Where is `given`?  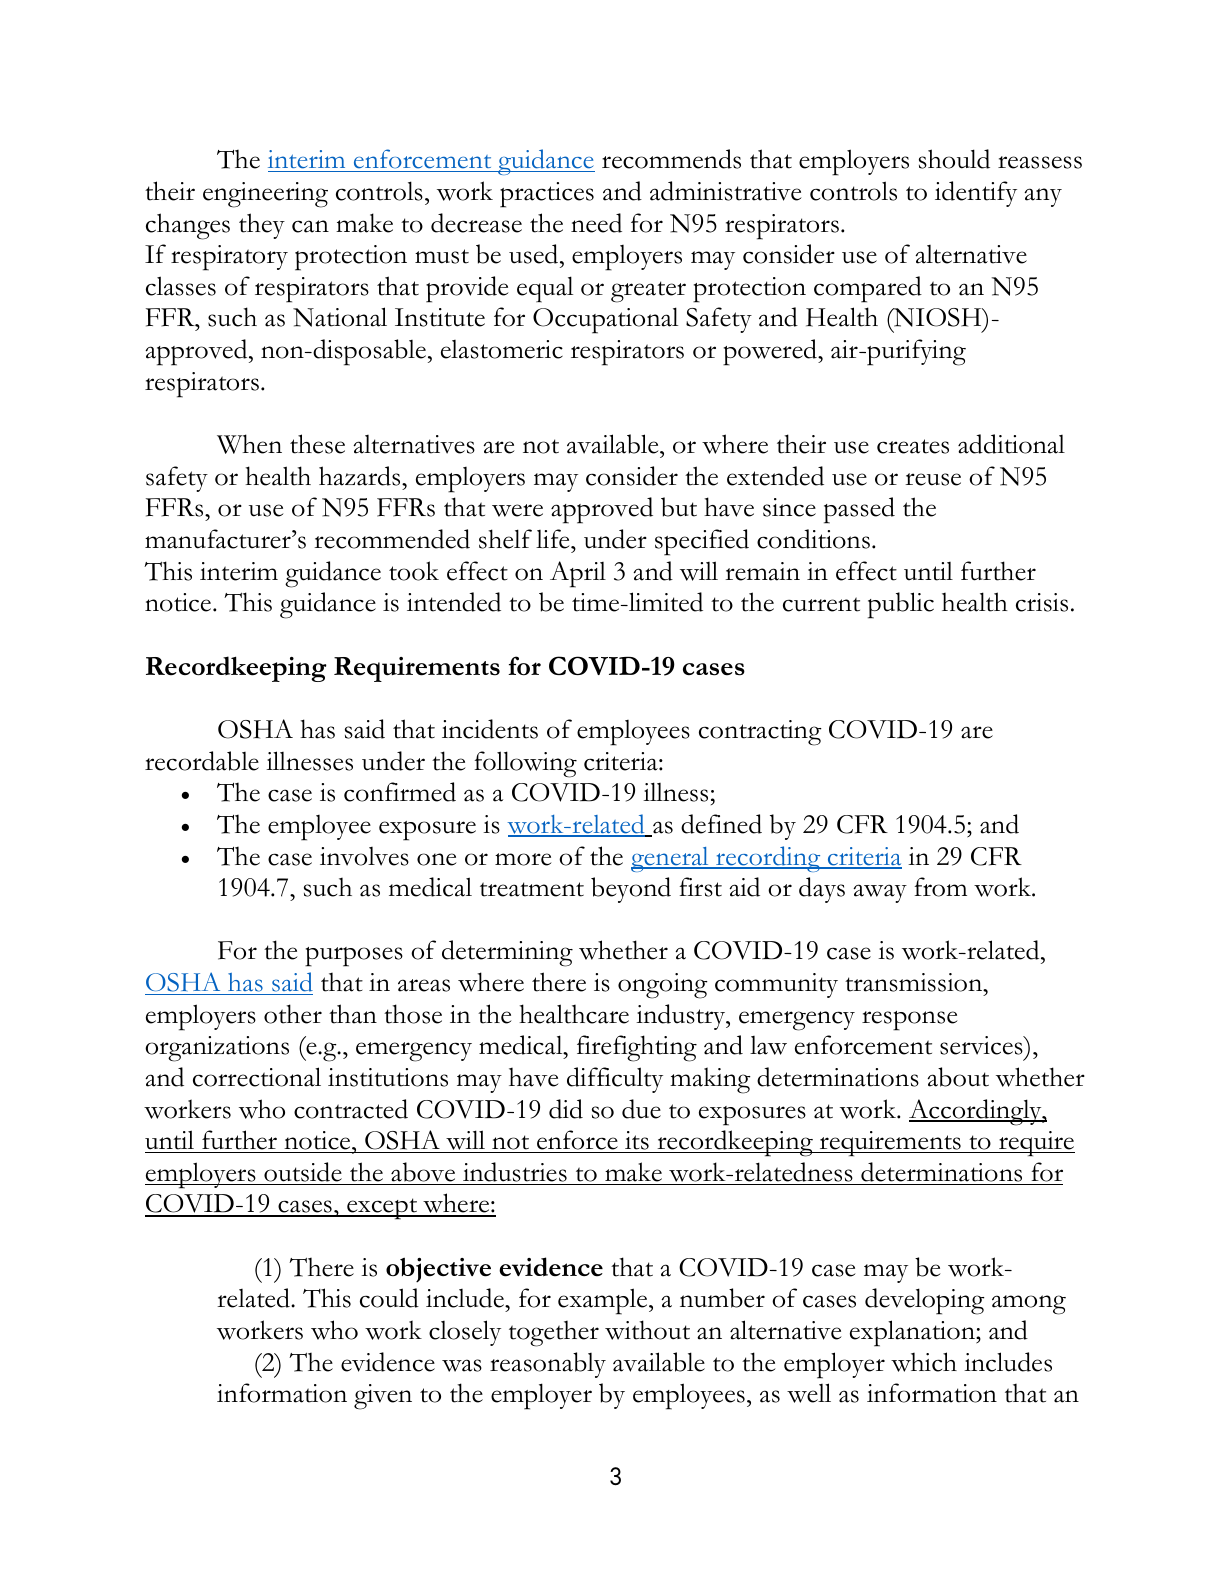
given is located at coordinates (383, 1397).
